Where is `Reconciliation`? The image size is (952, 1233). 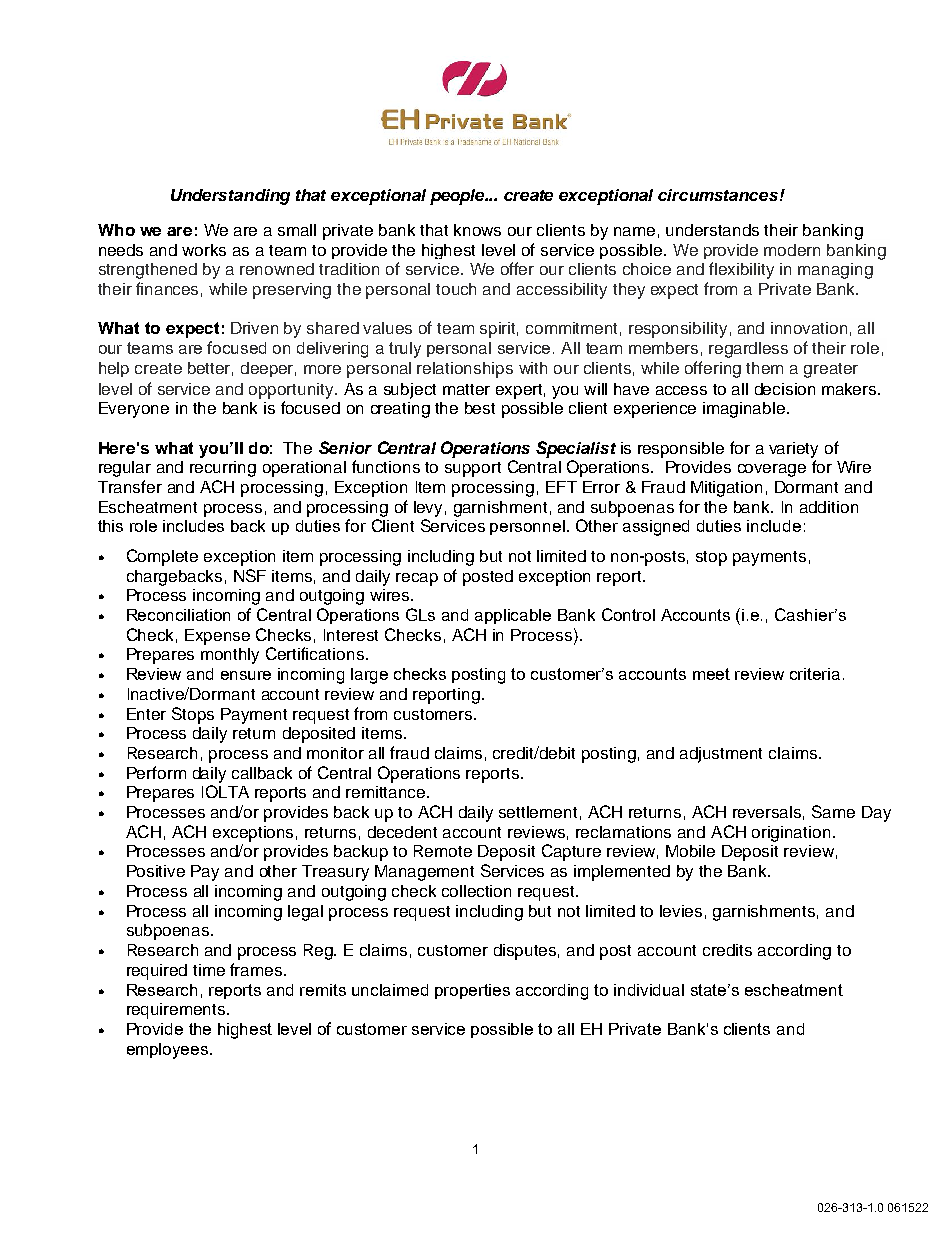
Reconciliation is located at coordinates (178, 615).
